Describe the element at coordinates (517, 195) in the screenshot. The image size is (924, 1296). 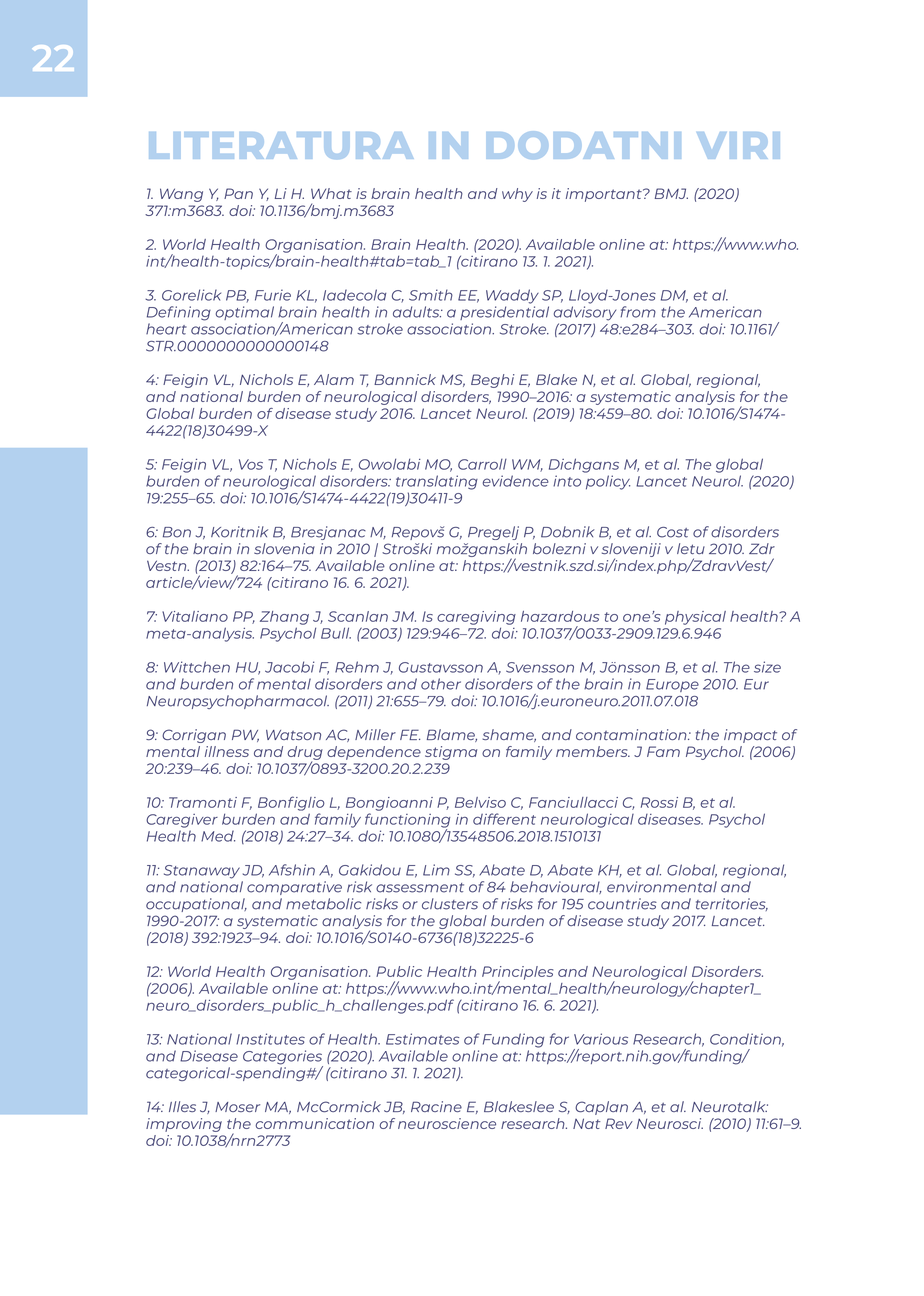
I see `why` at that location.
